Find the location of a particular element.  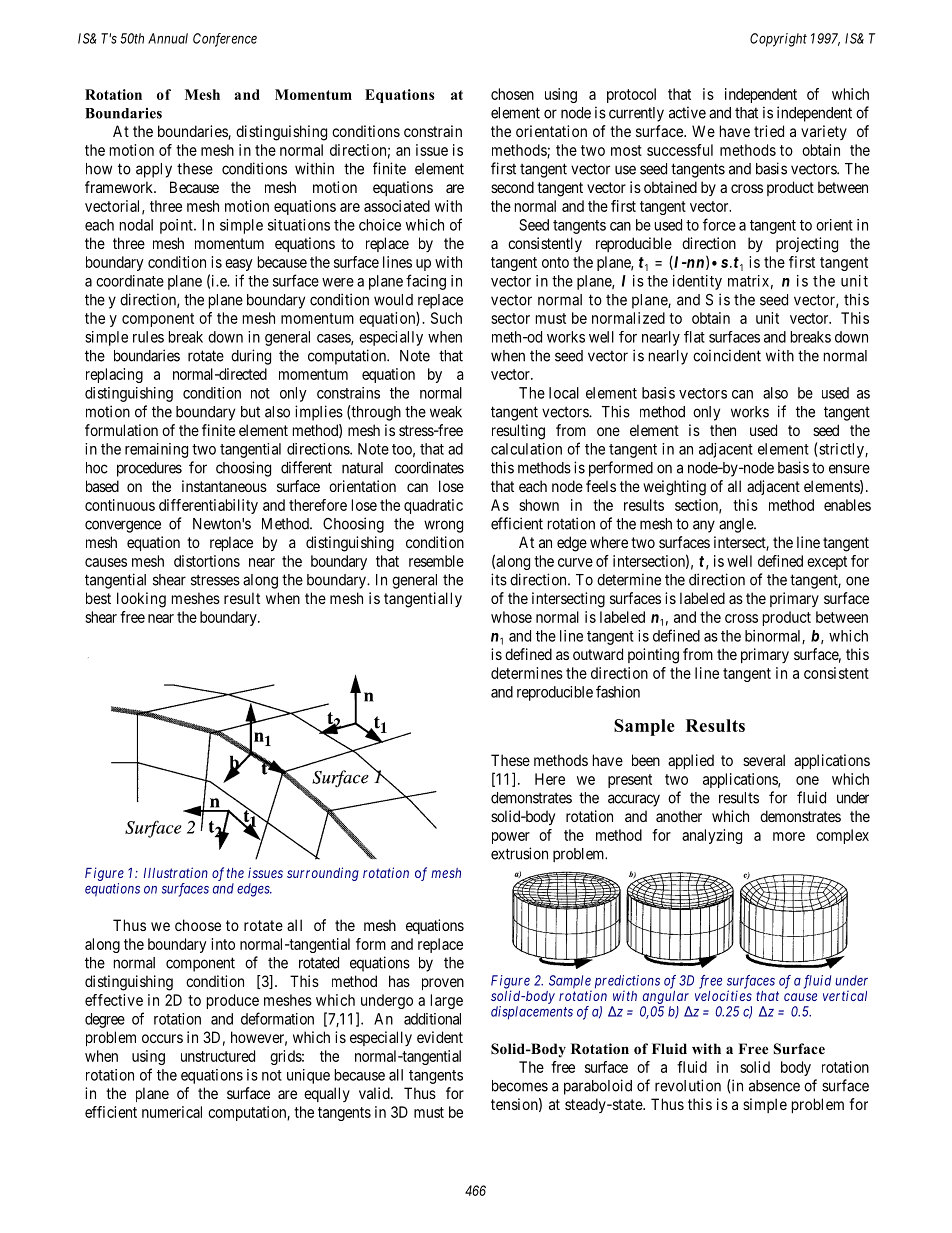

apply is located at coordinates (154, 170).
